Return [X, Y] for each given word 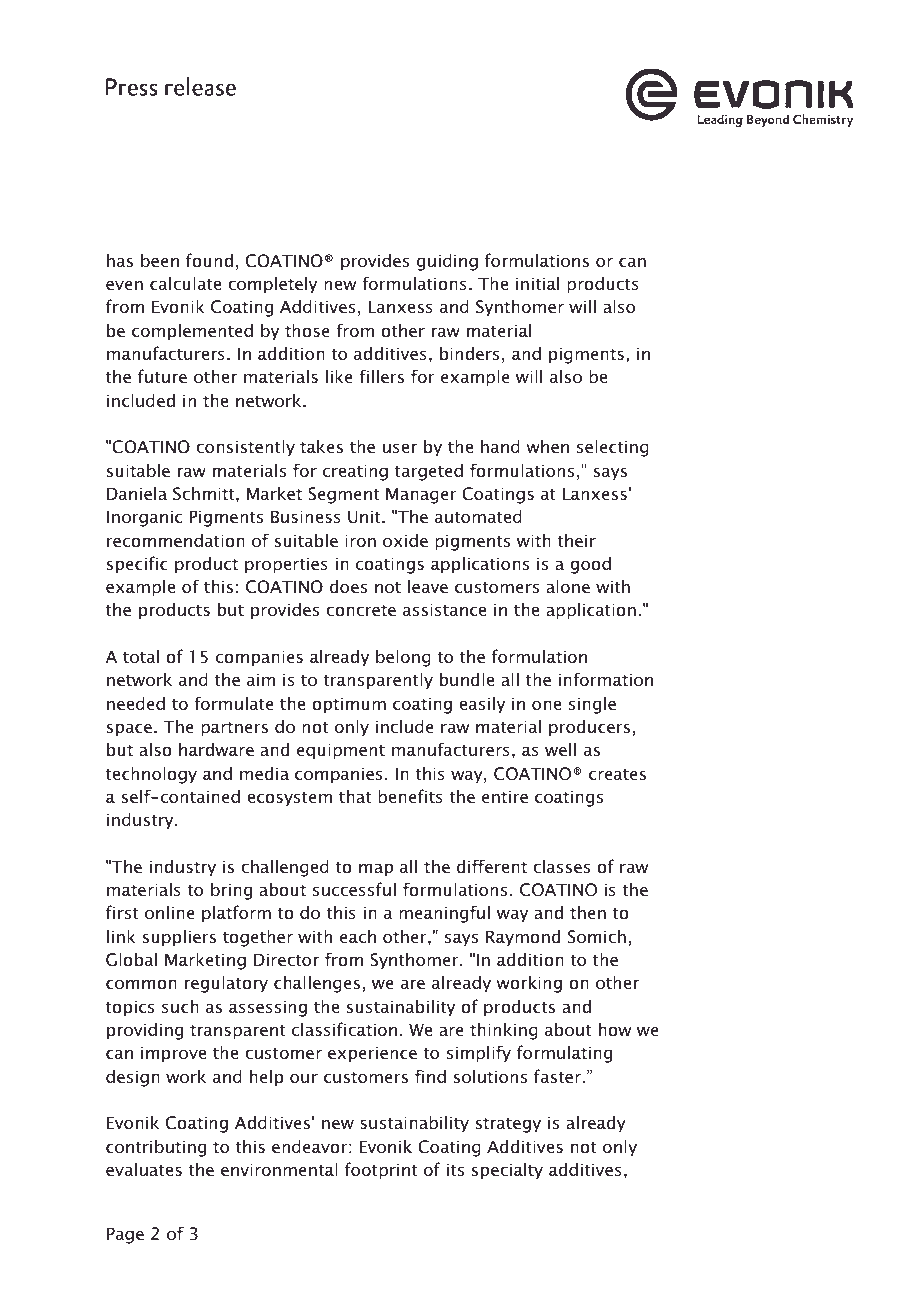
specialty [507, 1171]
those [307, 330]
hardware [216, 749]
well [560, 749]
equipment [341, 751]
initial [537, 283]
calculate [185, 283]
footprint [381, 1171]
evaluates [144, 1169]
